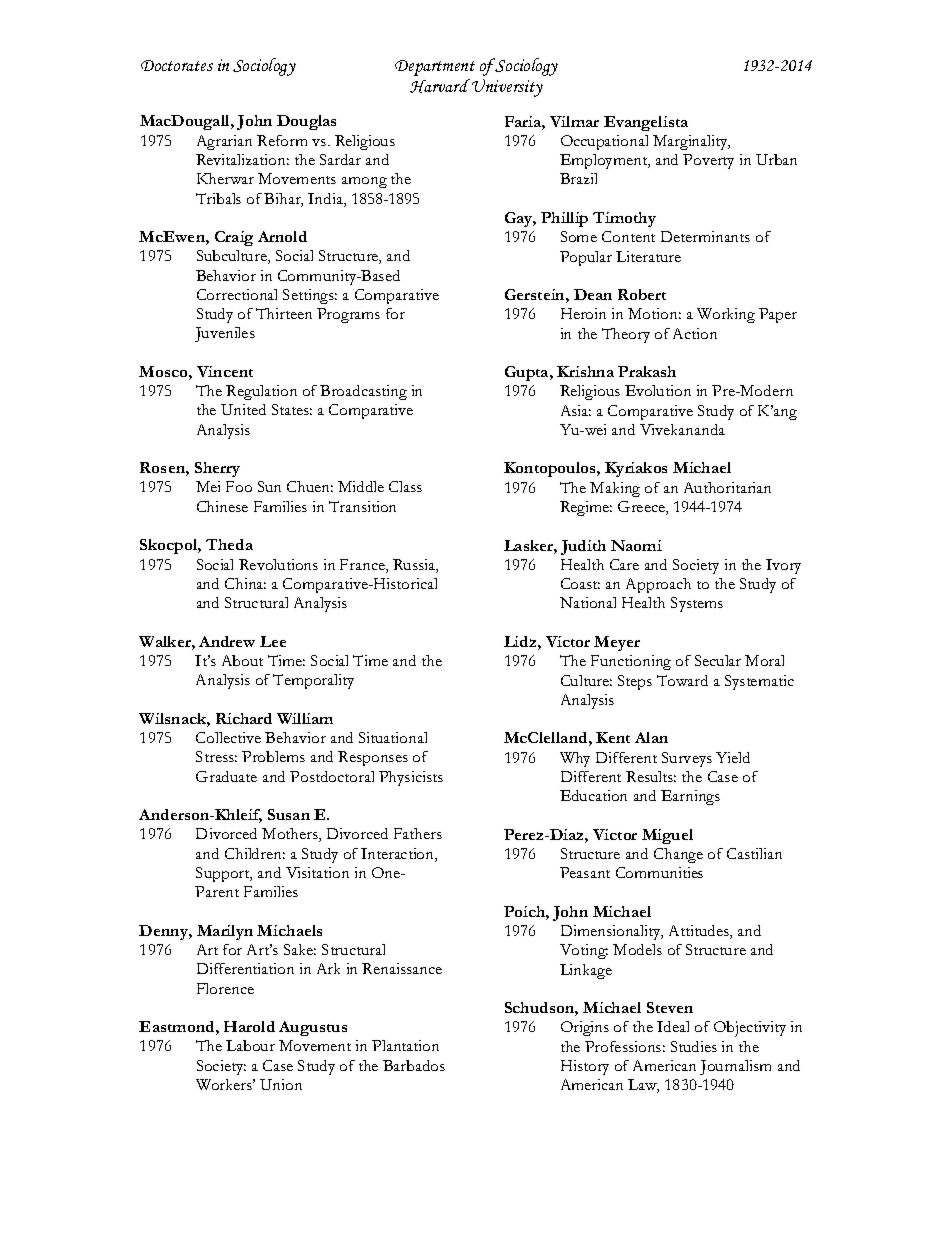 This image has height=1233, width=952. I want to click on University, so click(507, 88).
